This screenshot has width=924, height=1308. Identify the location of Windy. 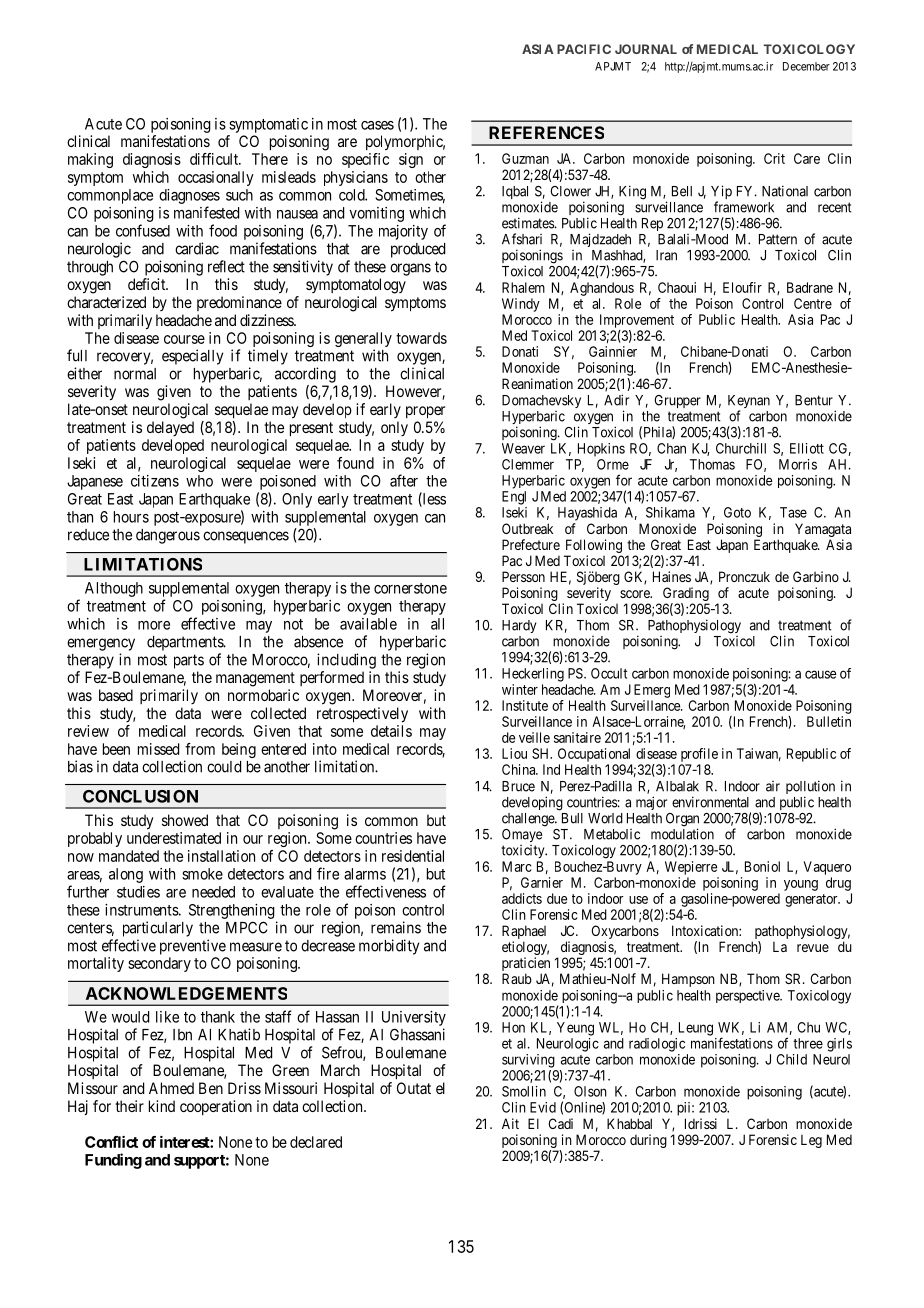
(521, 305).
